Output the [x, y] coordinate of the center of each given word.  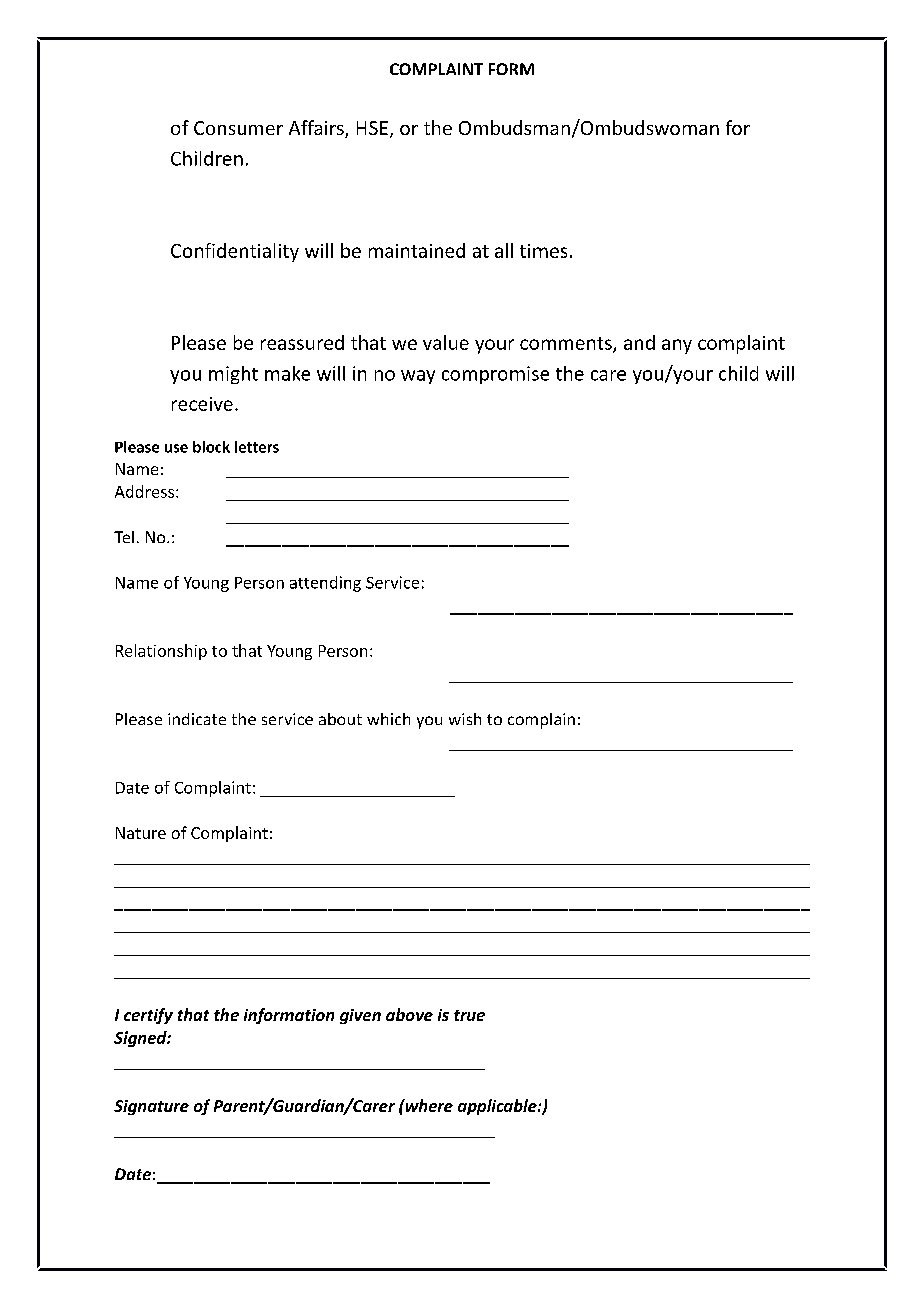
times [543, 251]
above [409, 1014]
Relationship [161, 652]
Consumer [238, 128]
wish [465, 719]
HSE [372, 128]
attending [325, 584]
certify [148, 1016]
